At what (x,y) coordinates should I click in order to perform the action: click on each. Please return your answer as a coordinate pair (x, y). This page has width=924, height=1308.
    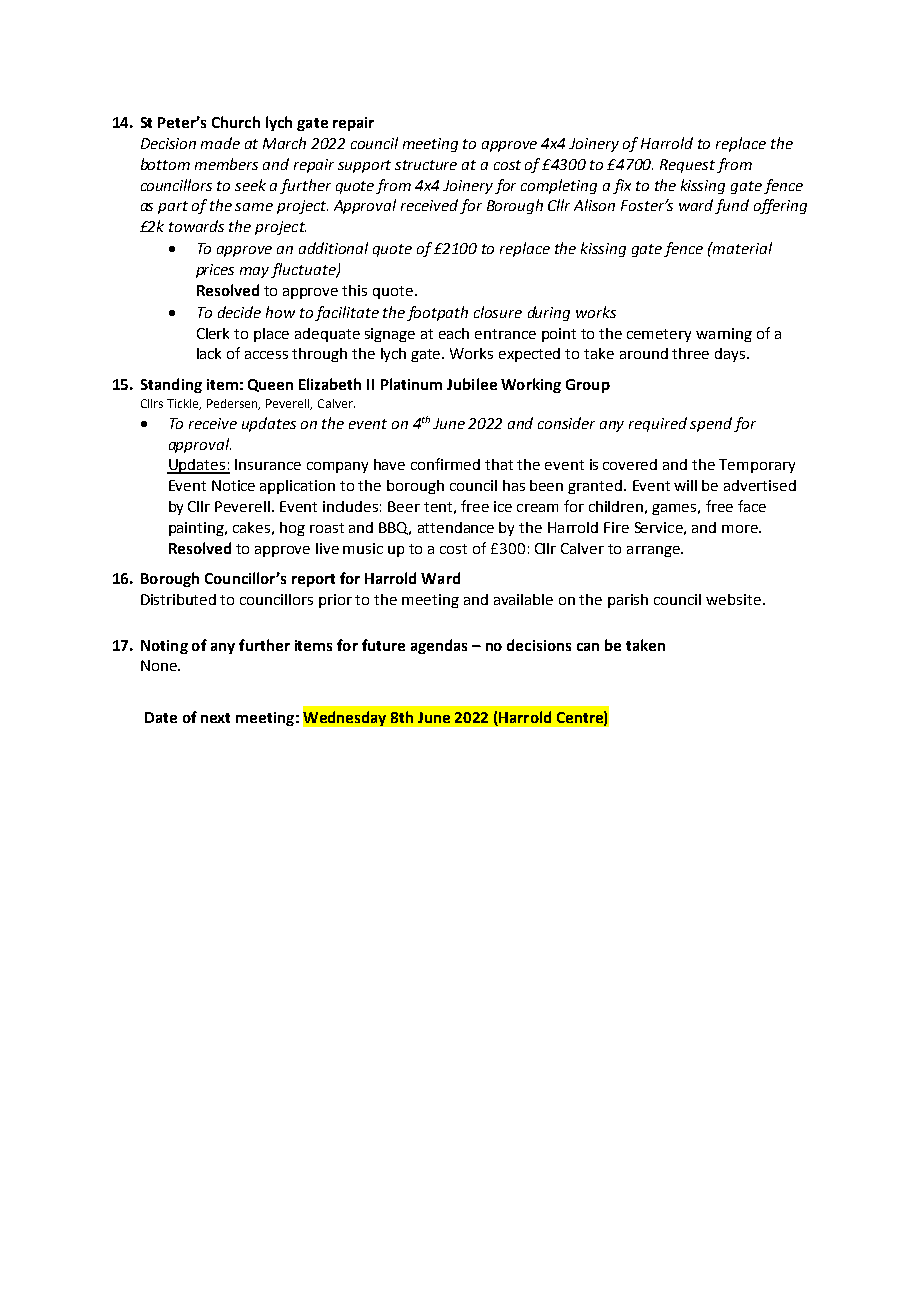
    Looking at the image, I should click on (454, 333).
